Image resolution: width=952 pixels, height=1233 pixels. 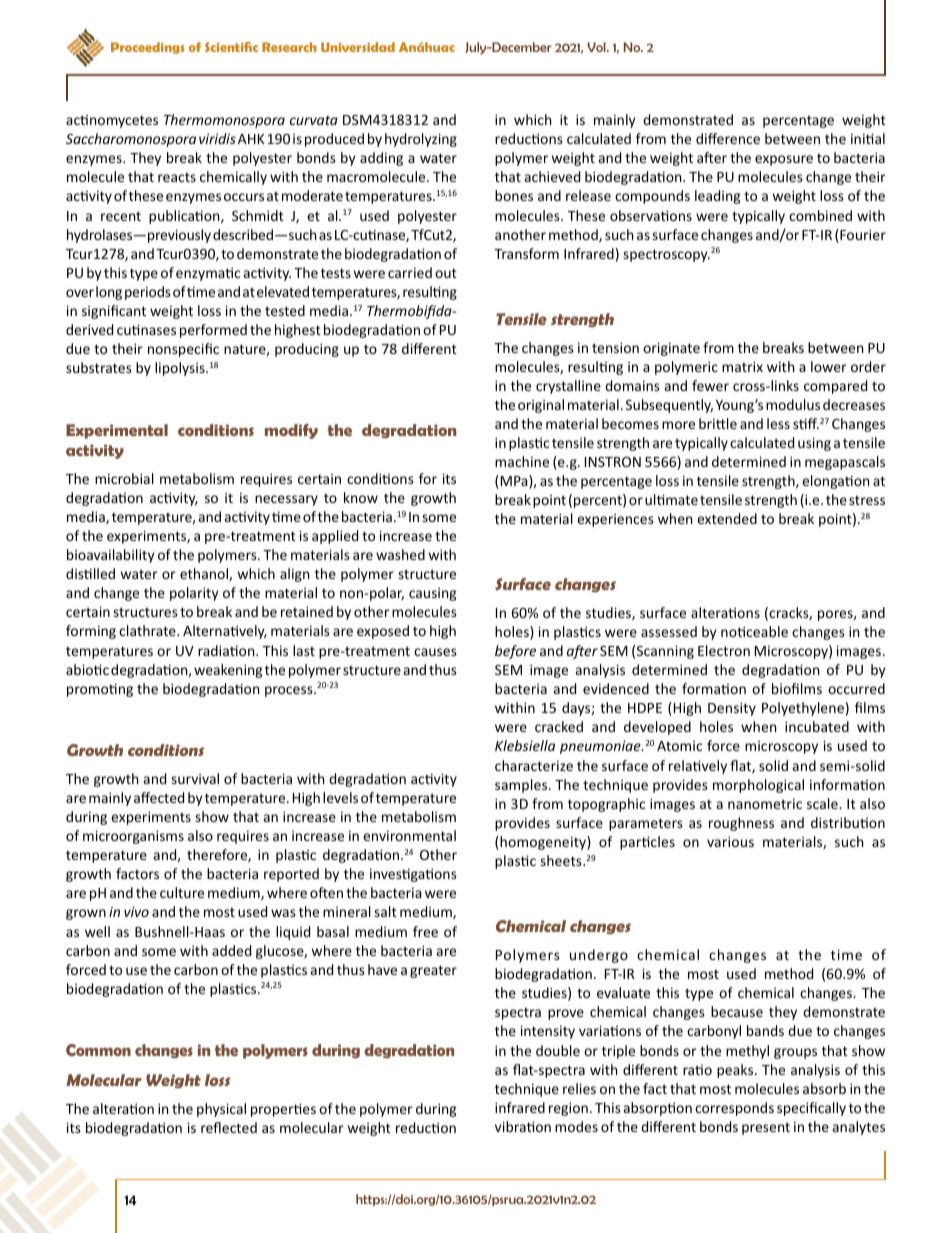 What do you see at coordinates (754, 631) in the image?
I see `noticeable` at bounding box center [754, 631].
